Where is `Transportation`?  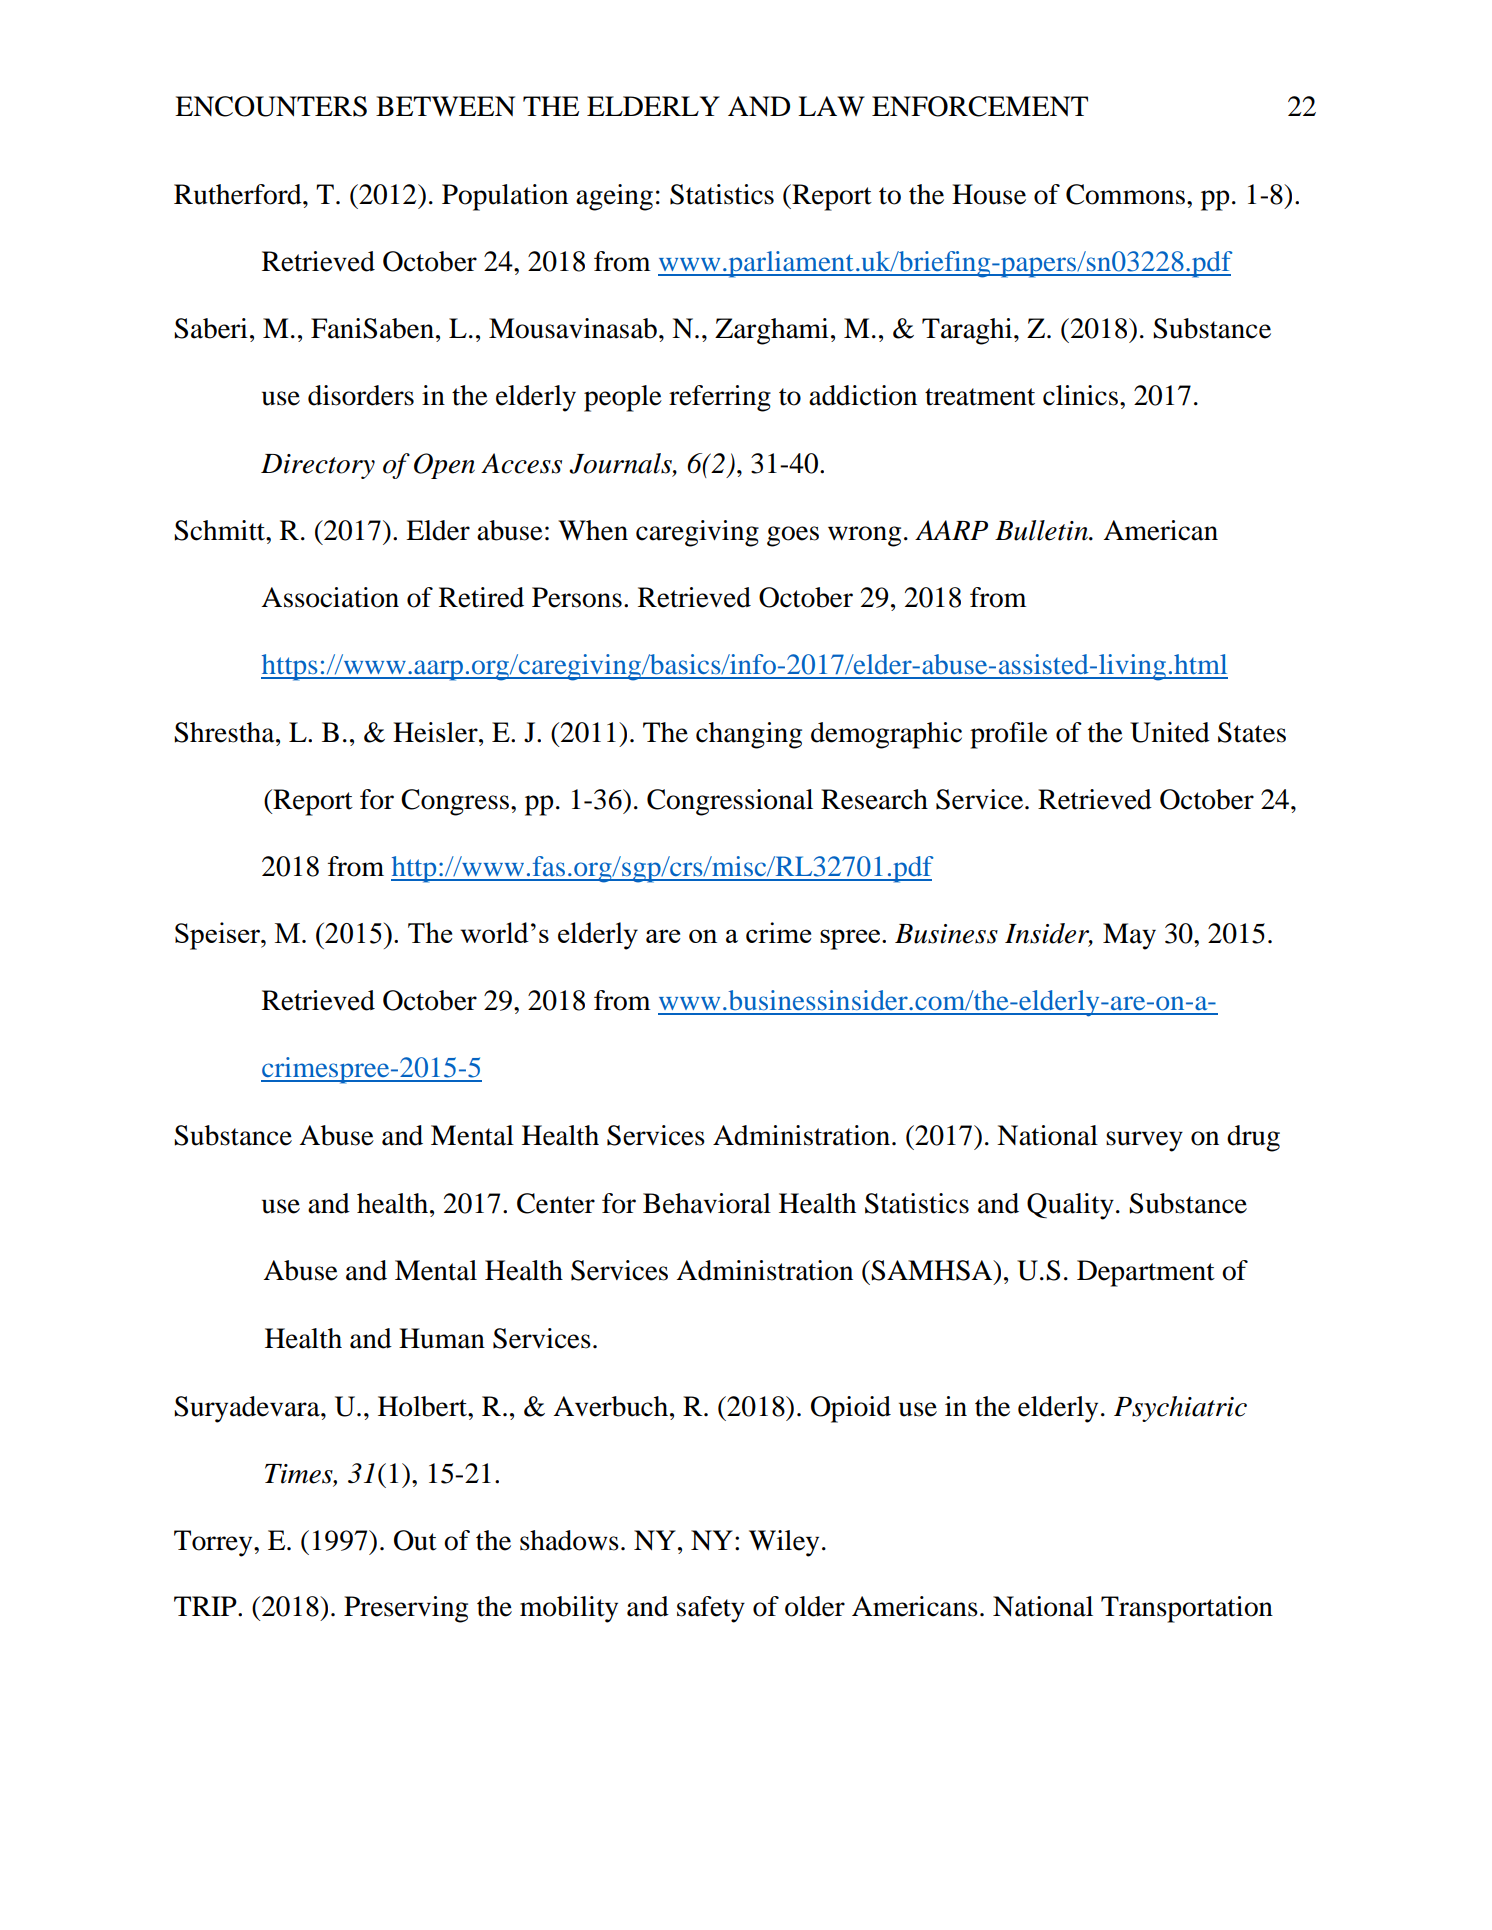
Transportation is located at coordinates (1187, 1609).
